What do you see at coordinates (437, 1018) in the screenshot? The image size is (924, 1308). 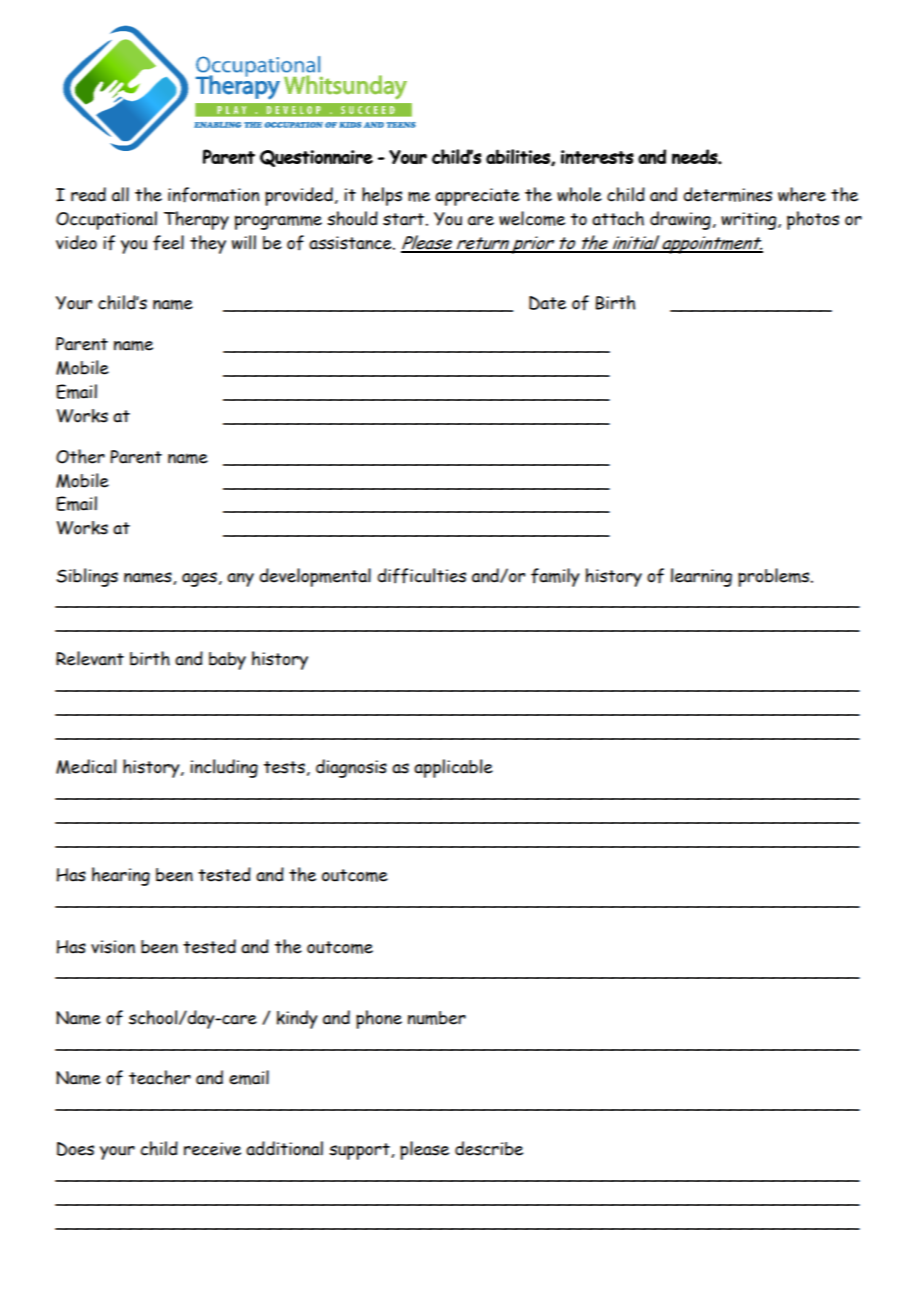 I see `number` at bounding box center [437, 1018].
